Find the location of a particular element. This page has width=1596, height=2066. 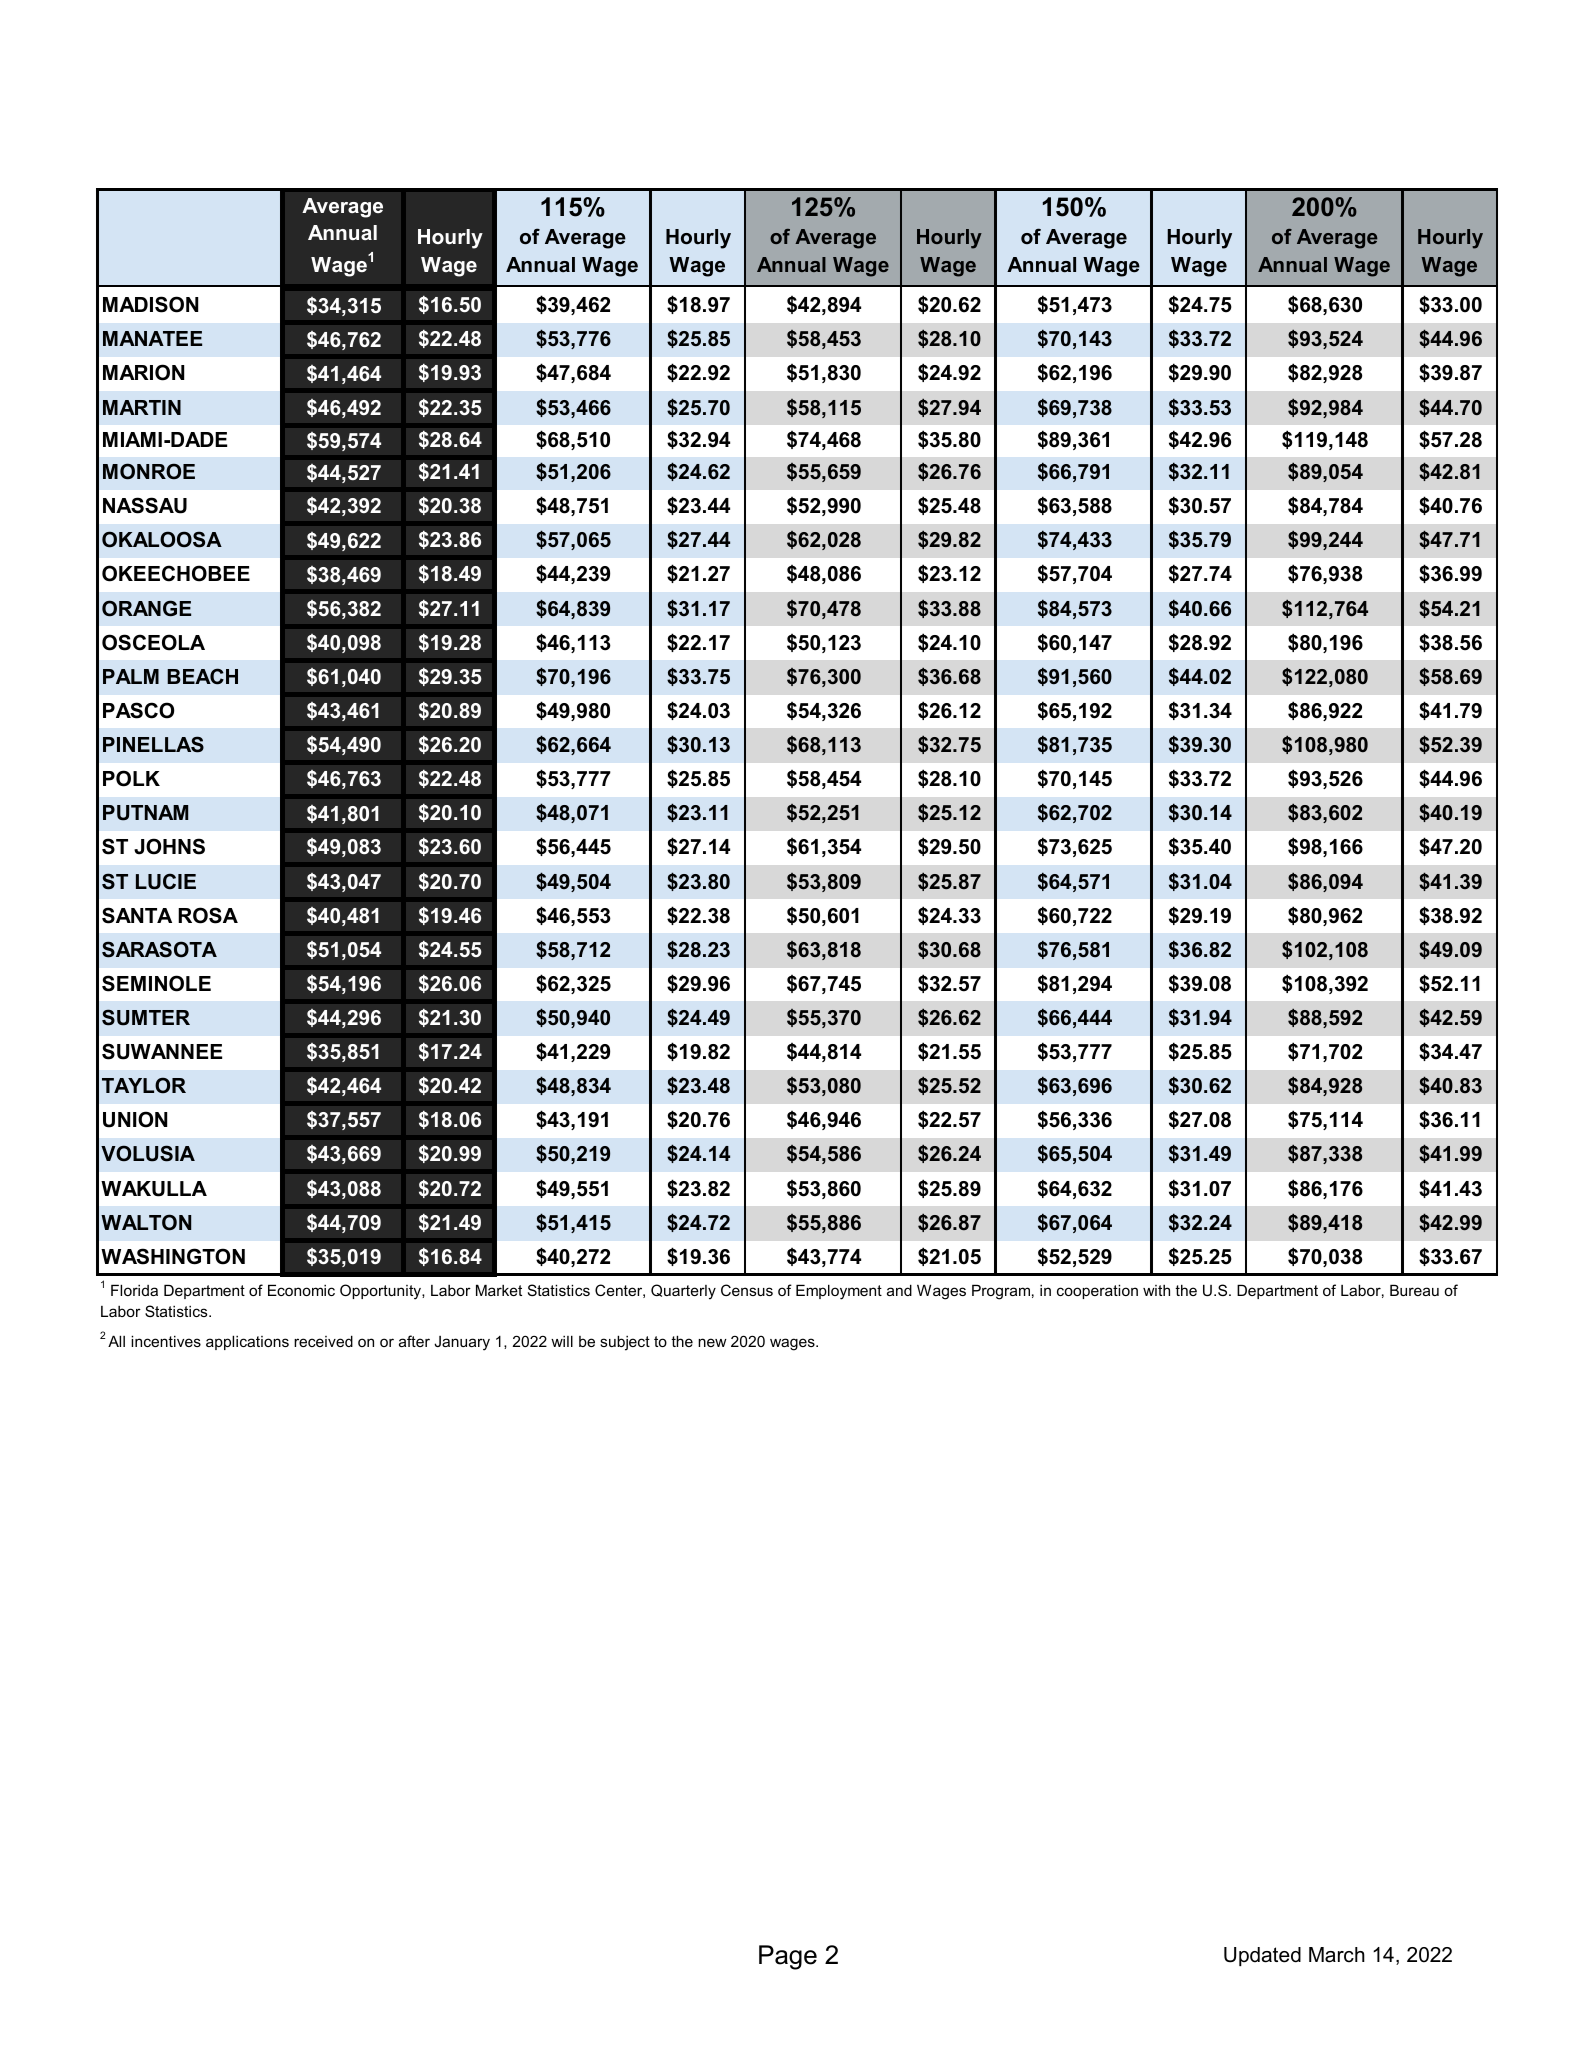

BEACH is located at coordinates (202, 676).
